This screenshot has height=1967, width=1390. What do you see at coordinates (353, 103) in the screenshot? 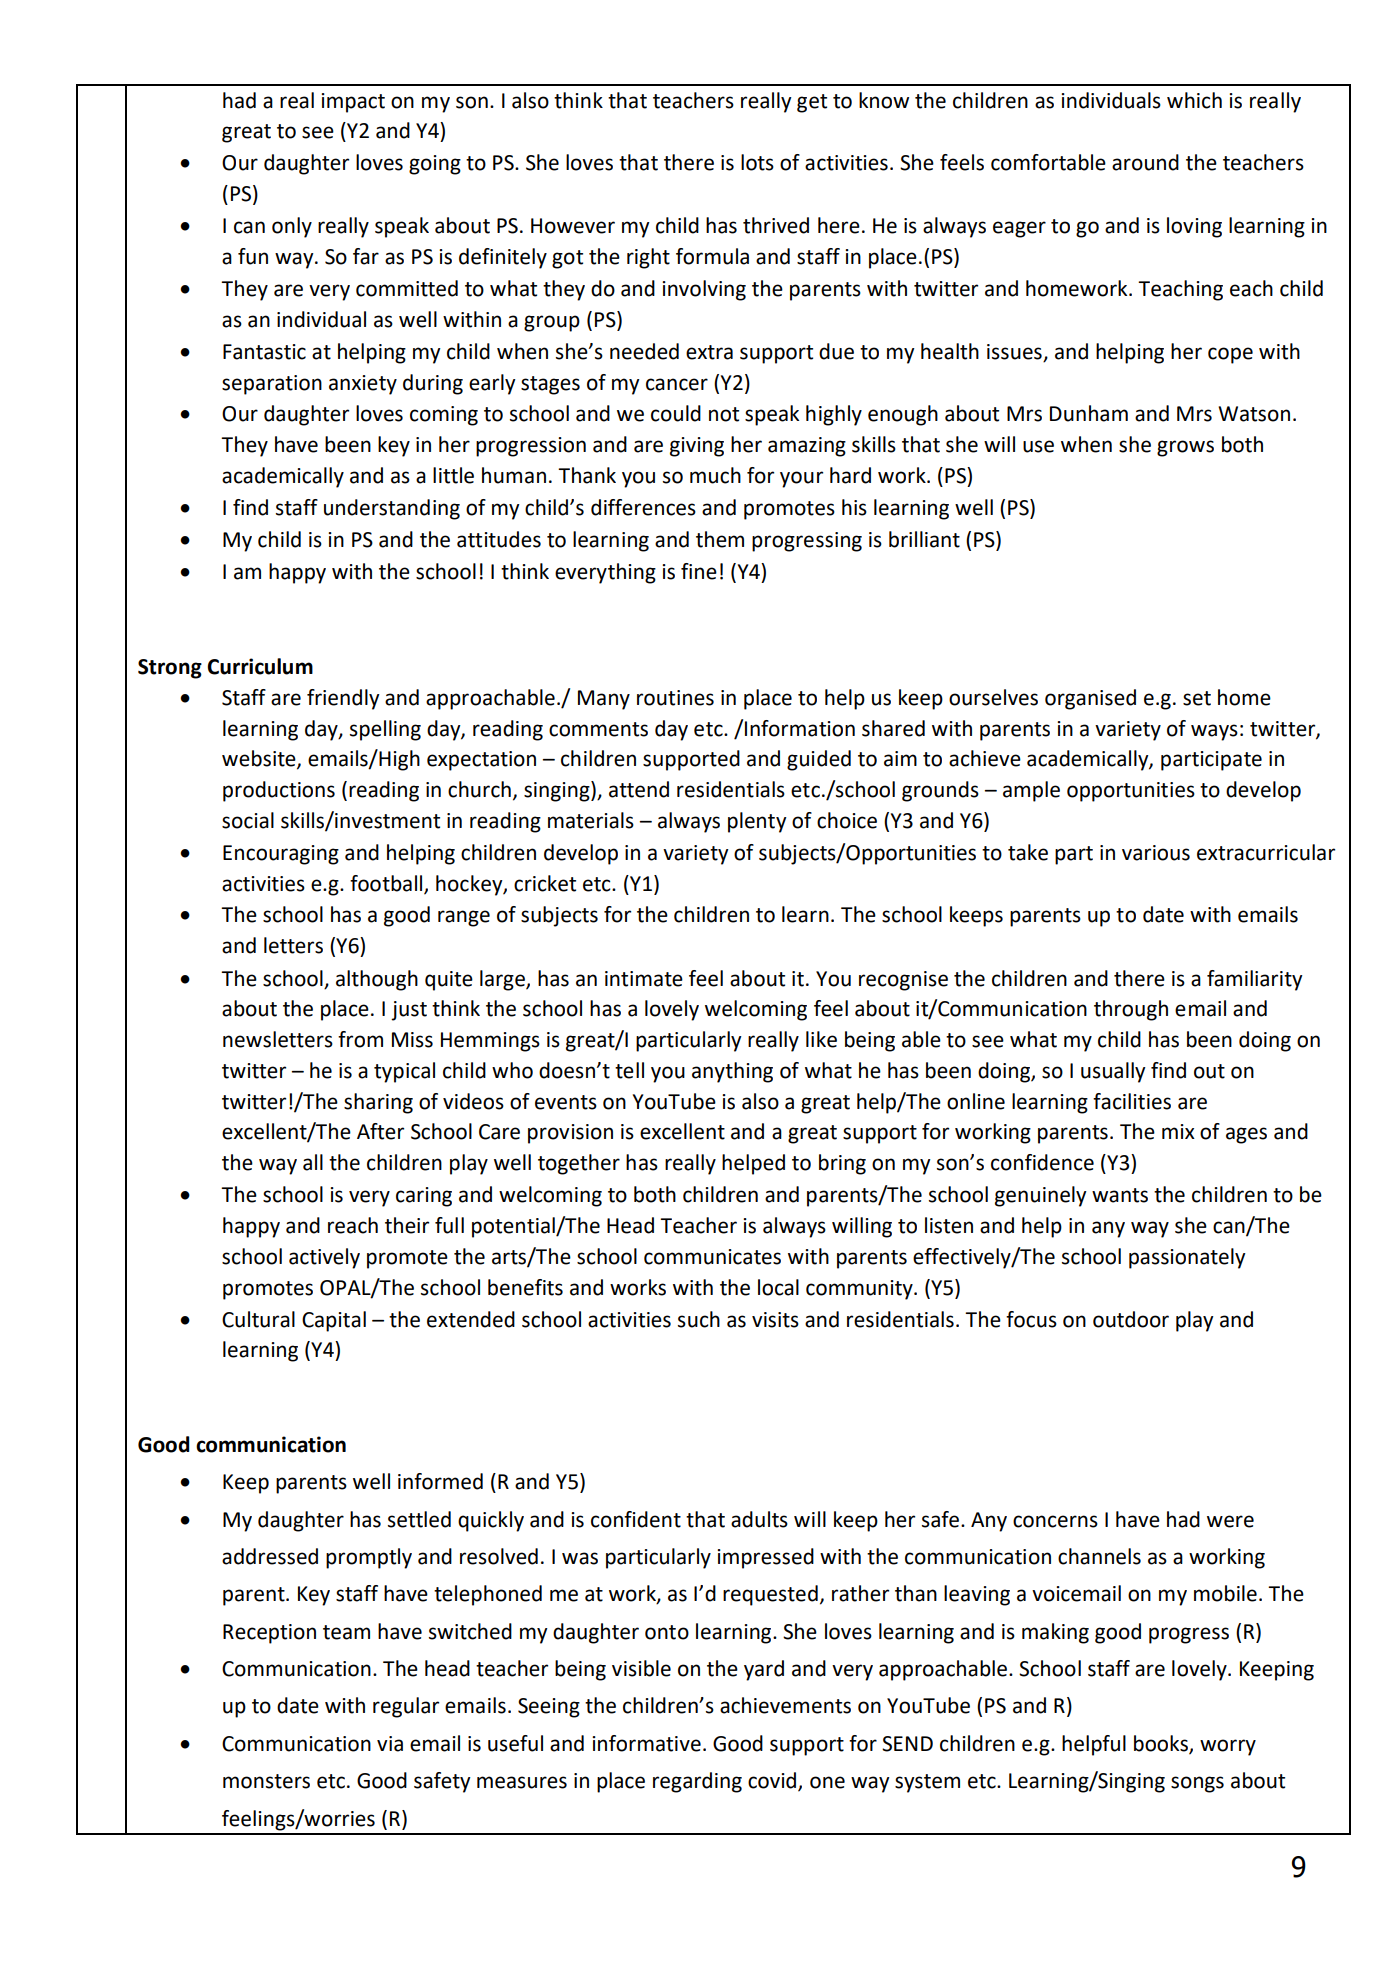
I see `impact` at bounding box center [353, 103].
